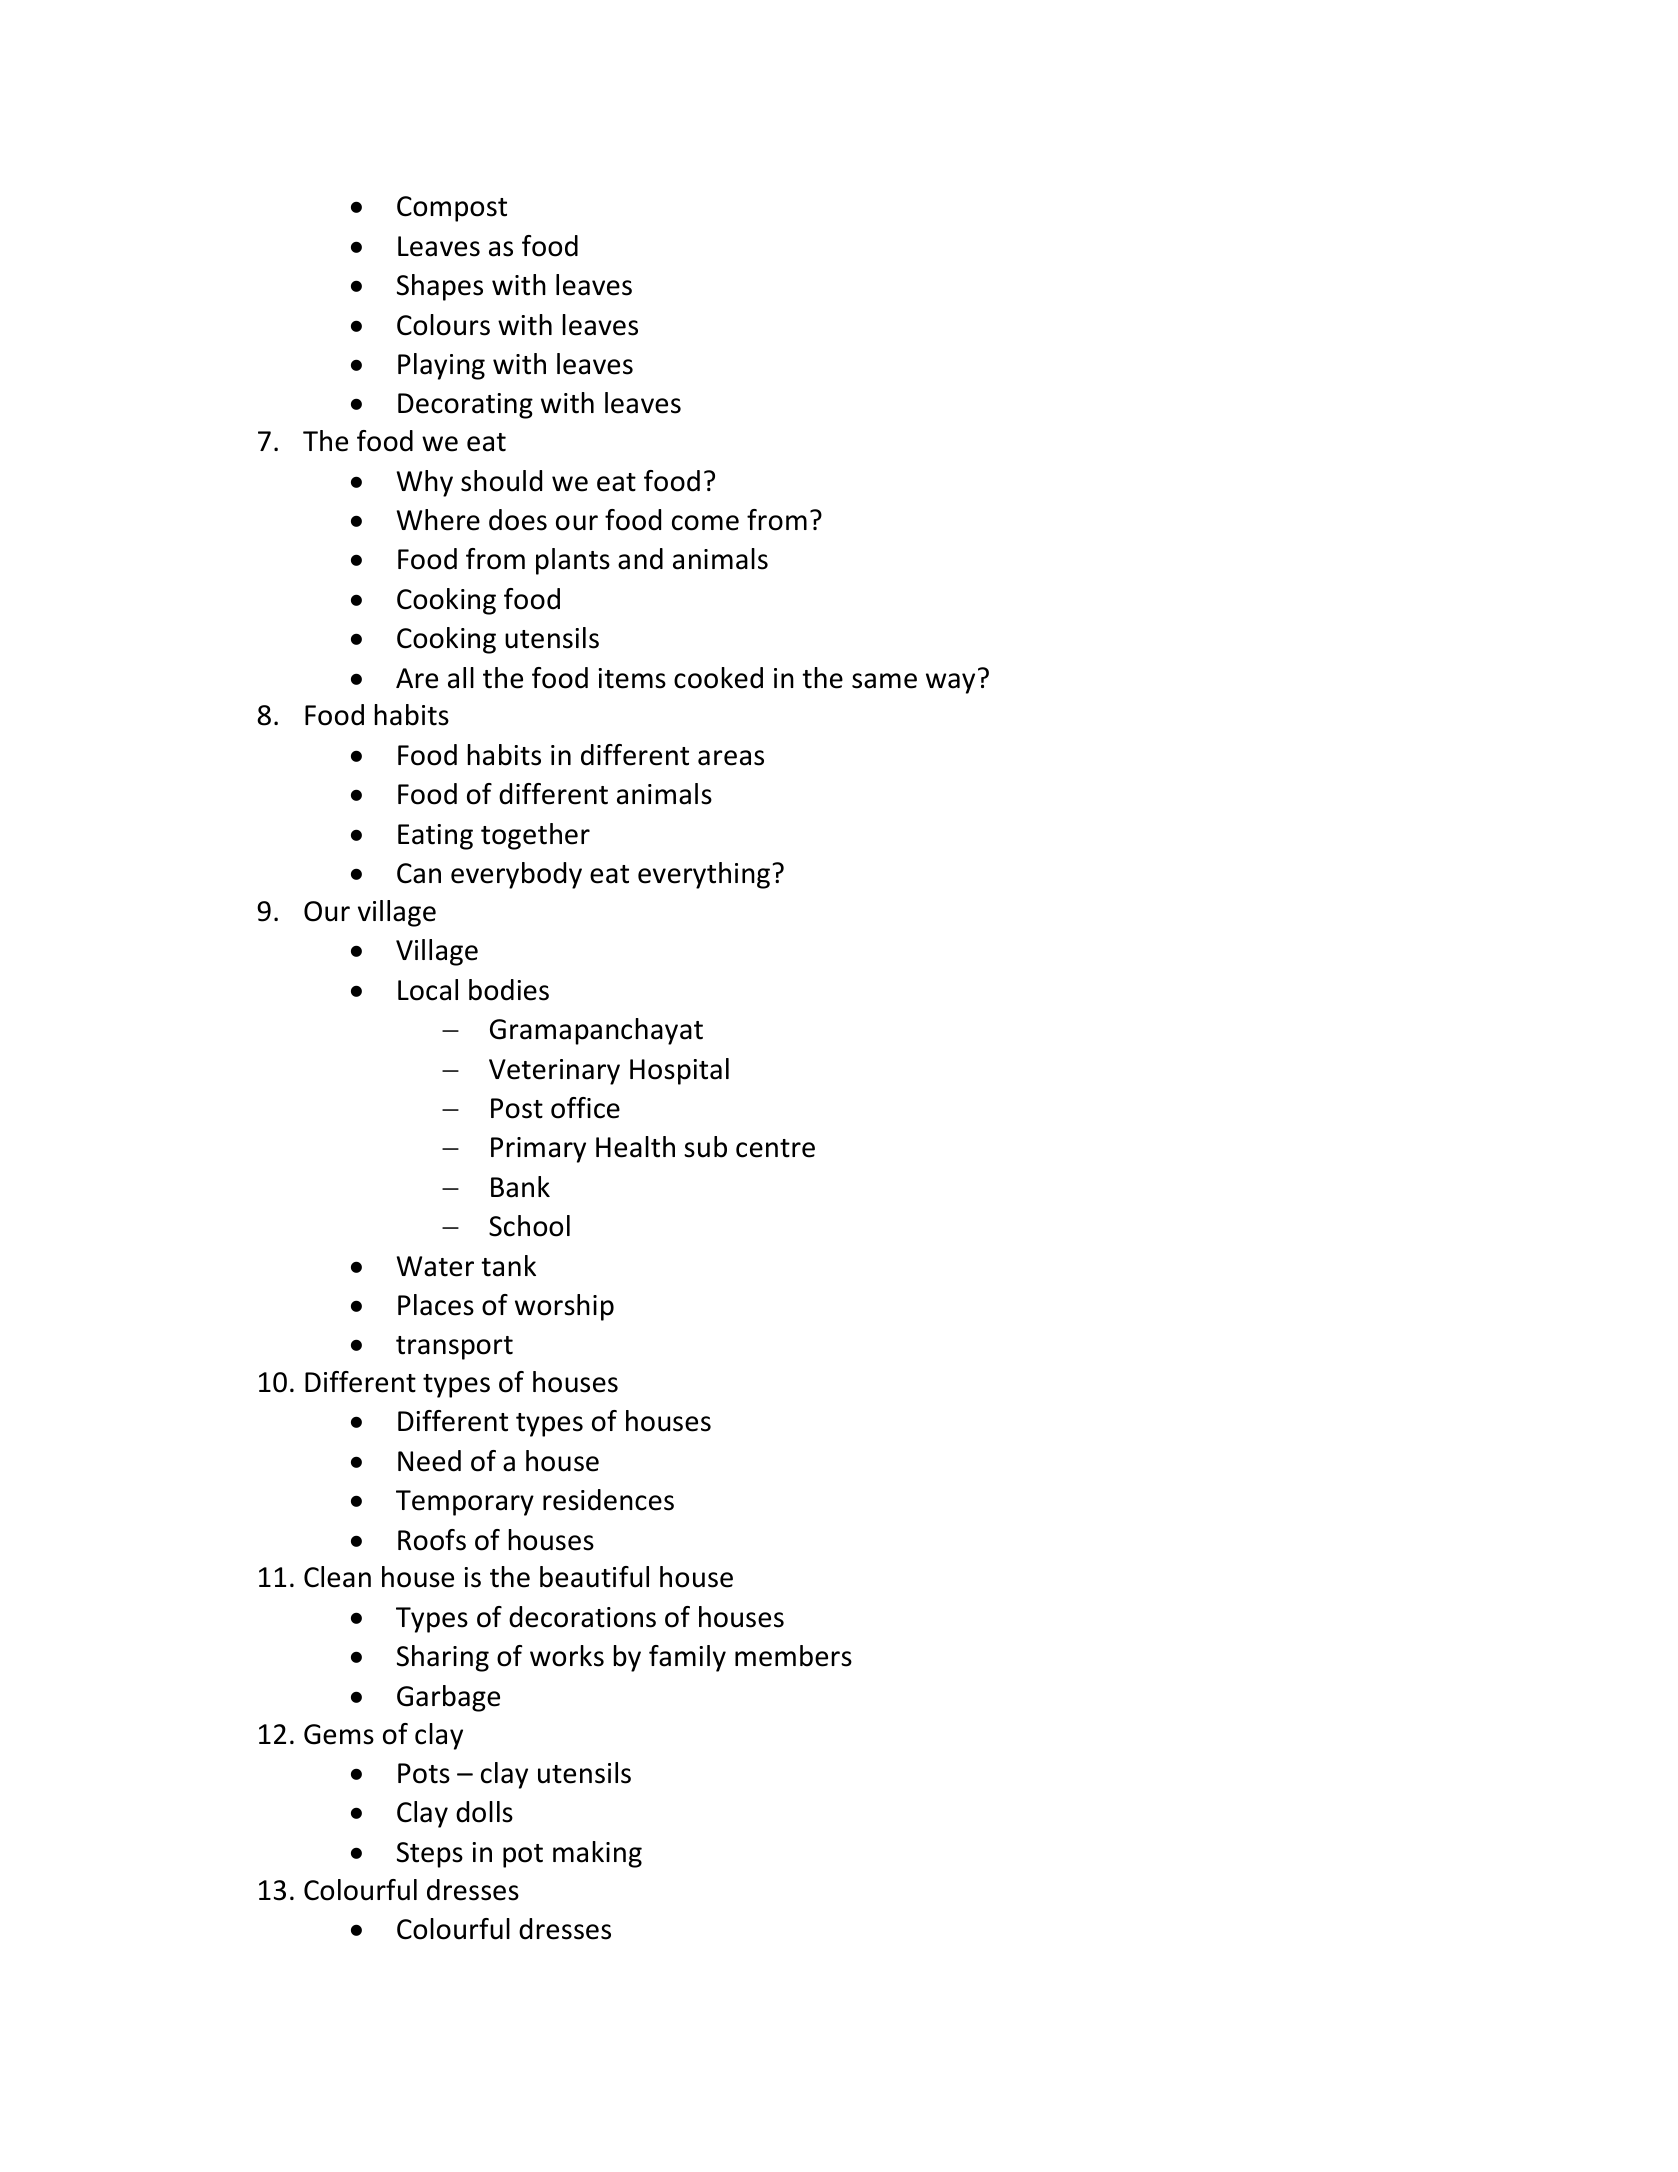  Describe the element at coordinates (775, 1148) in the screenshot. I see `centre` at that location.
